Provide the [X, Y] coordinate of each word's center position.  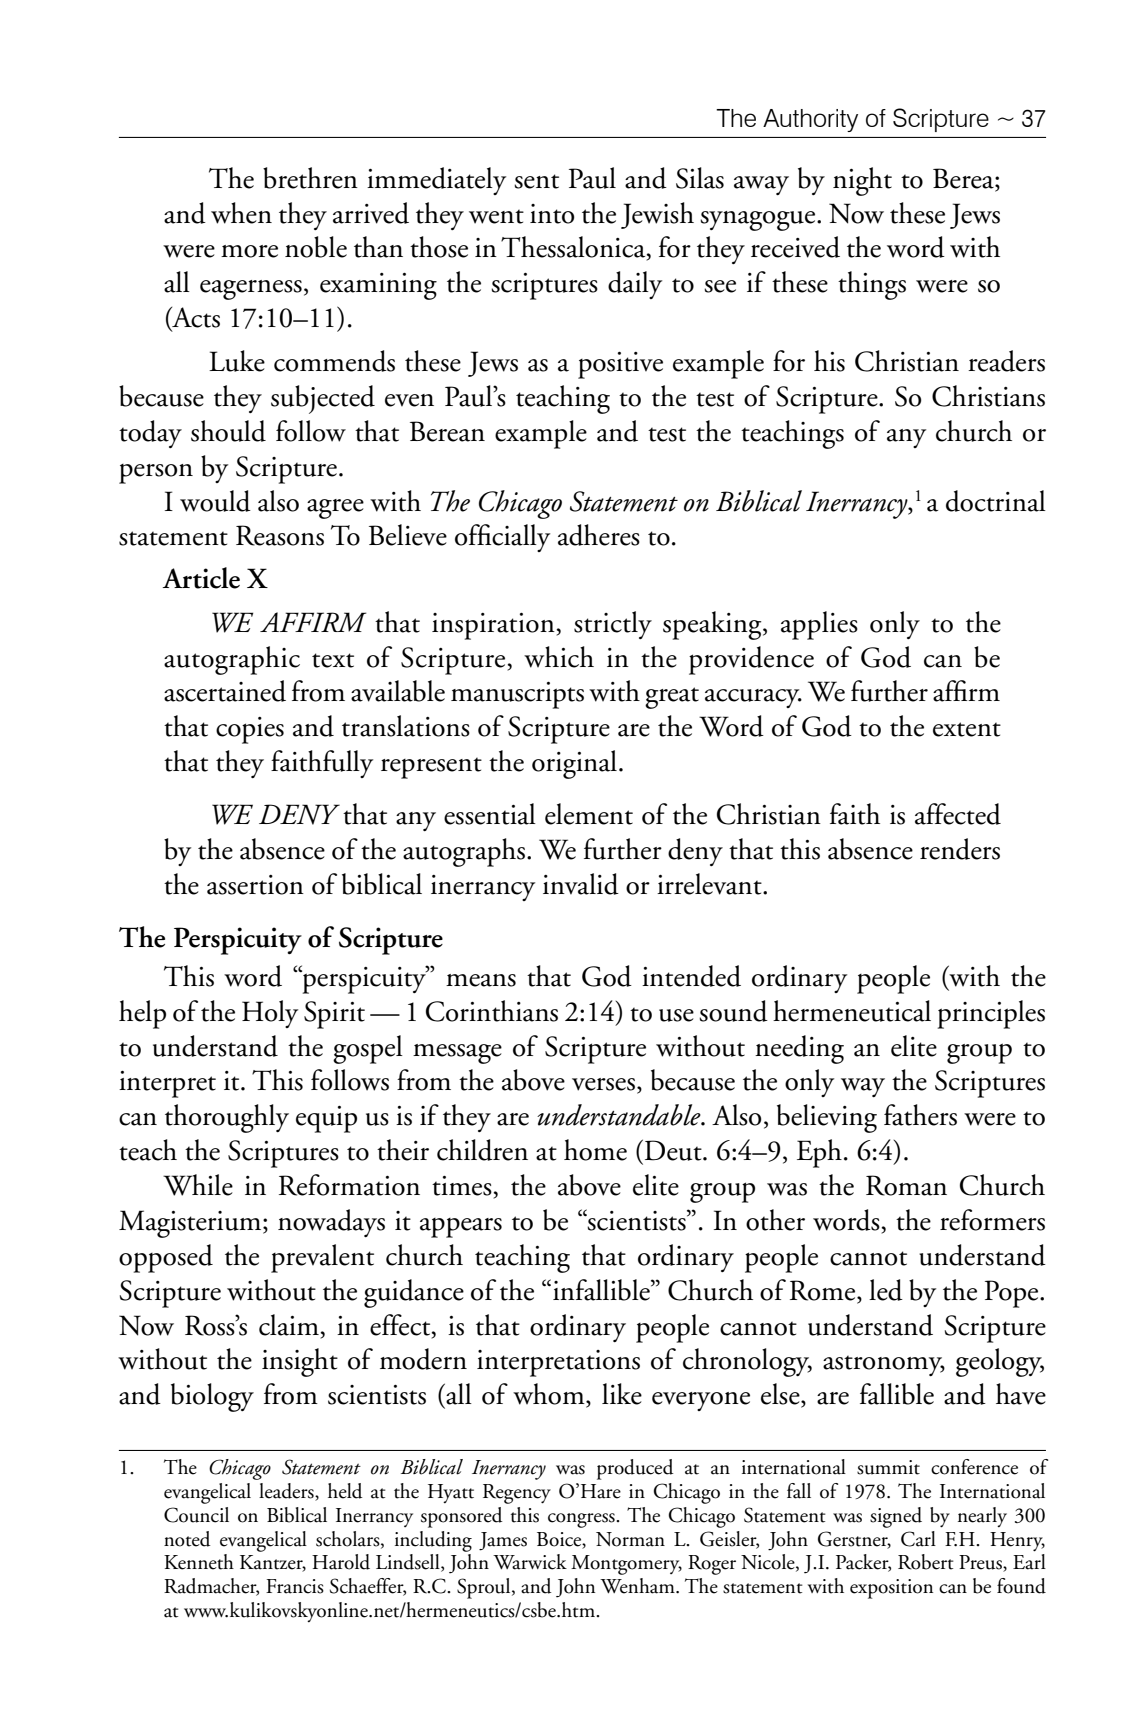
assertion [255, 885]
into [552, 214]
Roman [906, 1185]
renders [960, 849]
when [241, 213]
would [215, 501]
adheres [599, 535]
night [862, 181]
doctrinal [996, 501]
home [595, 1150]
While [198, 1185]
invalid [581, 884]
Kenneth [199, 1562]
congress [582, 1520]
